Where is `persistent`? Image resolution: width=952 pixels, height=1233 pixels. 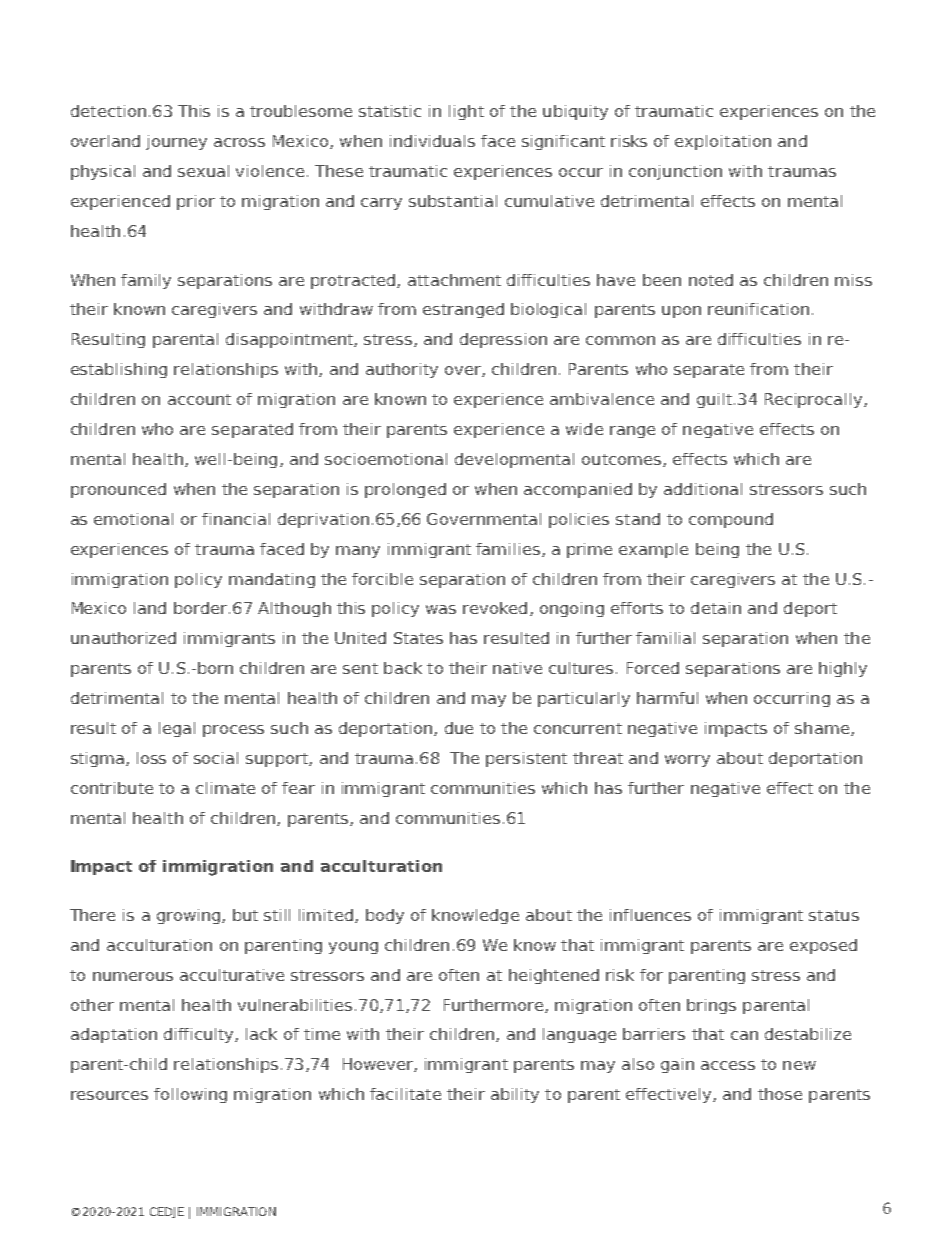
persistent is located at coordinates (526, 759).
